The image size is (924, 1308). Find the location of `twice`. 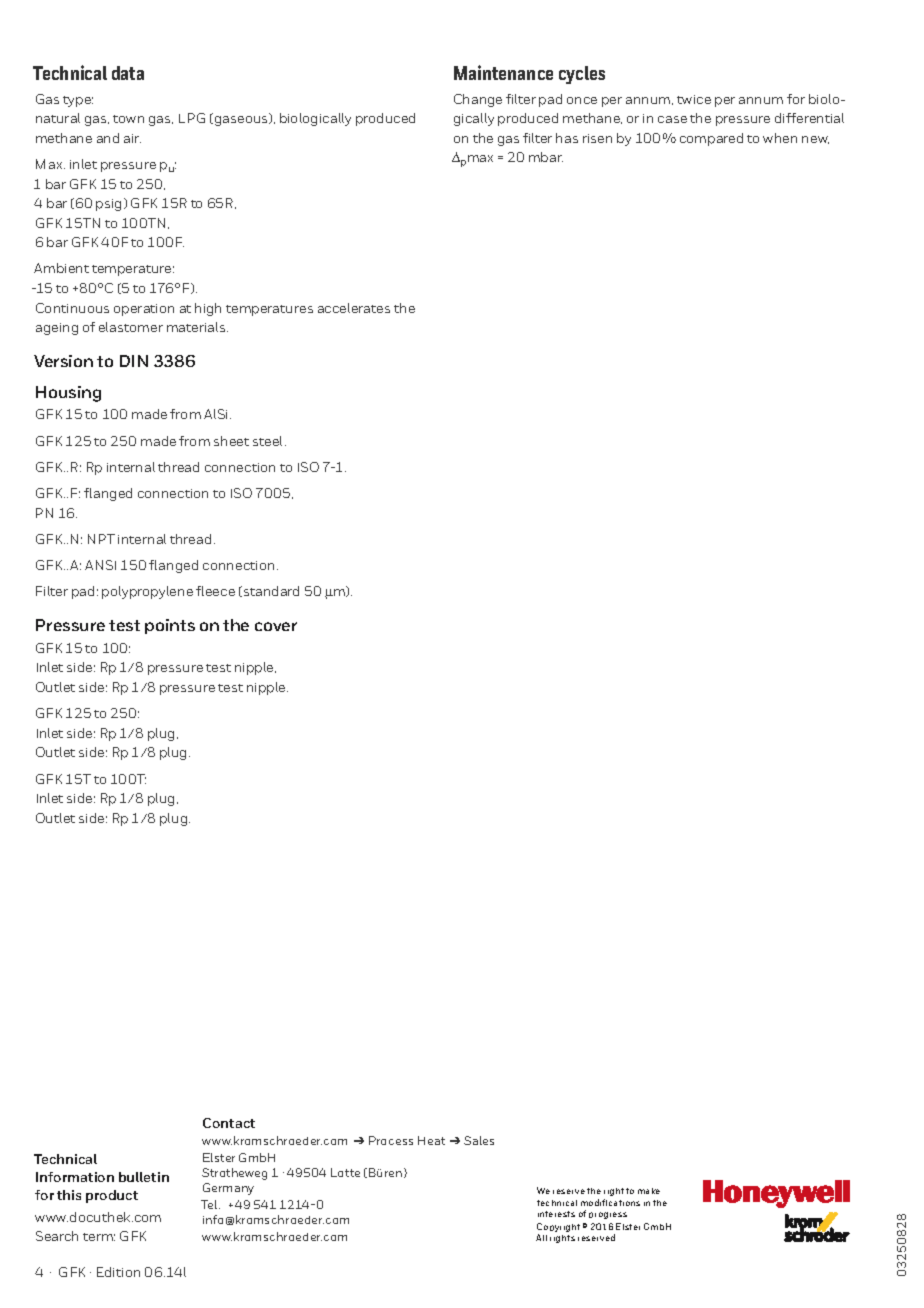

twice is located at coordinates (694, 99).
